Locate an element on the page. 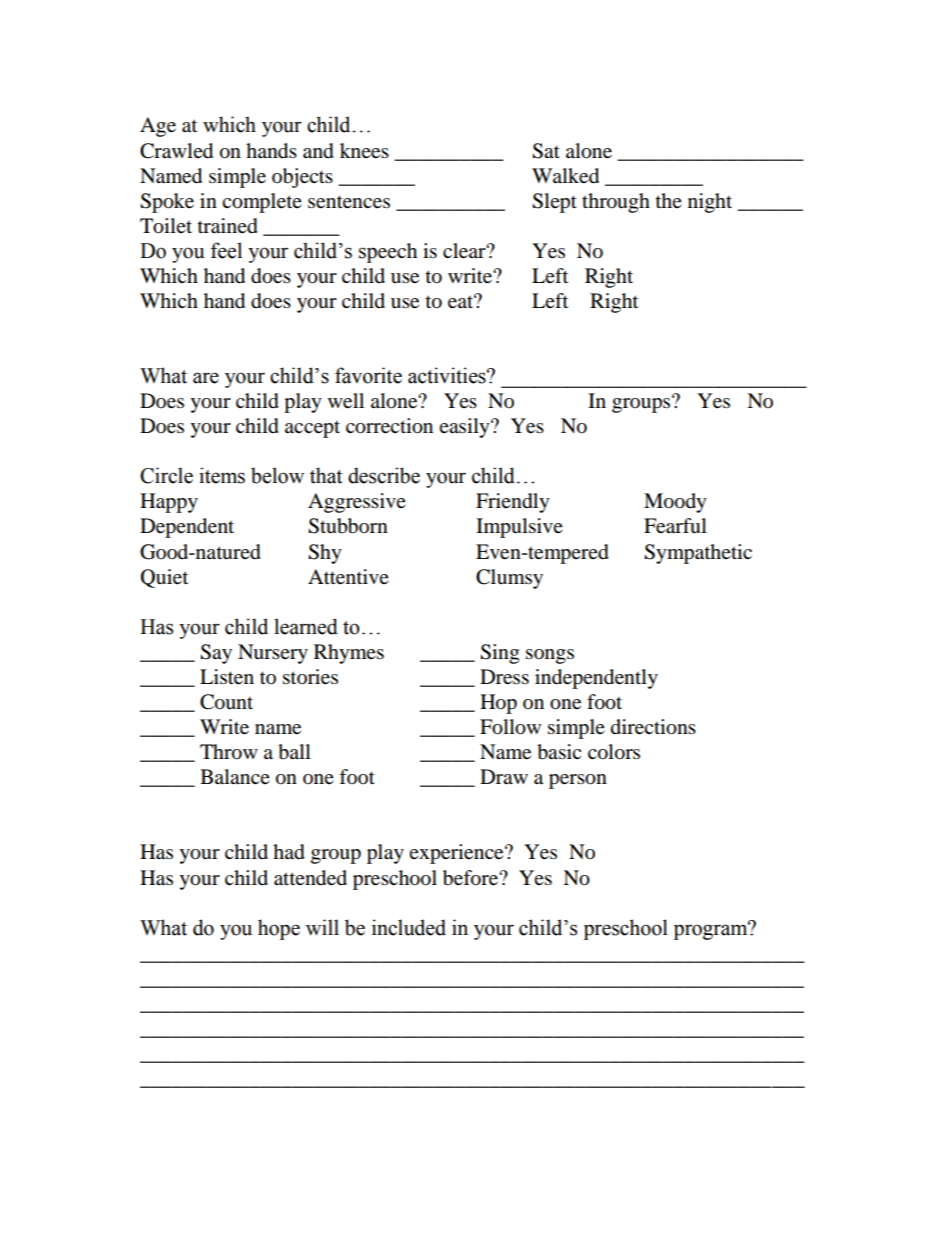 The image size is (952, 1233). through is located at coordinates (616, 203).
